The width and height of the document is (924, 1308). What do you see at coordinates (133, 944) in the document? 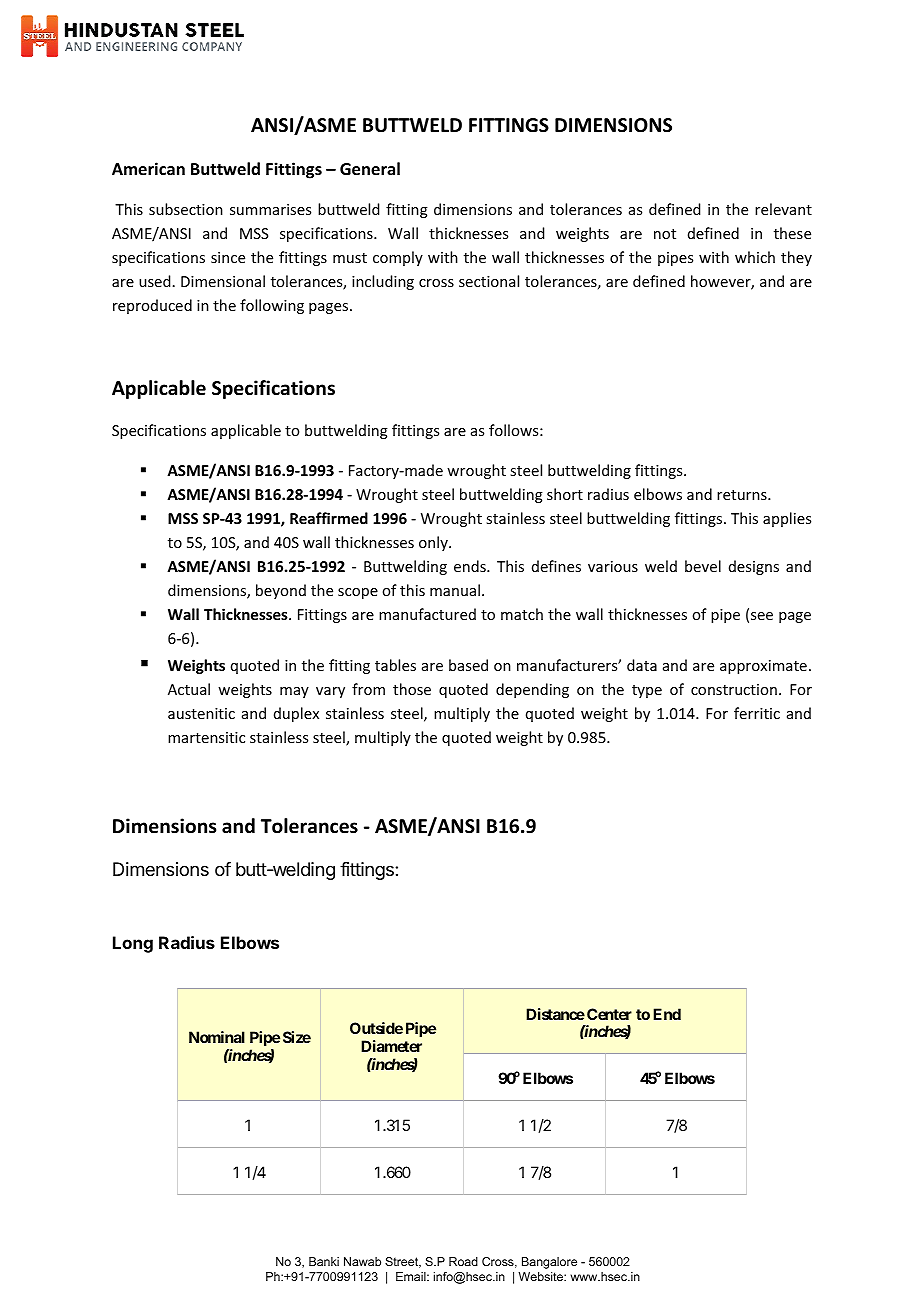
I see `Long` at bounding box center [133, 944].
